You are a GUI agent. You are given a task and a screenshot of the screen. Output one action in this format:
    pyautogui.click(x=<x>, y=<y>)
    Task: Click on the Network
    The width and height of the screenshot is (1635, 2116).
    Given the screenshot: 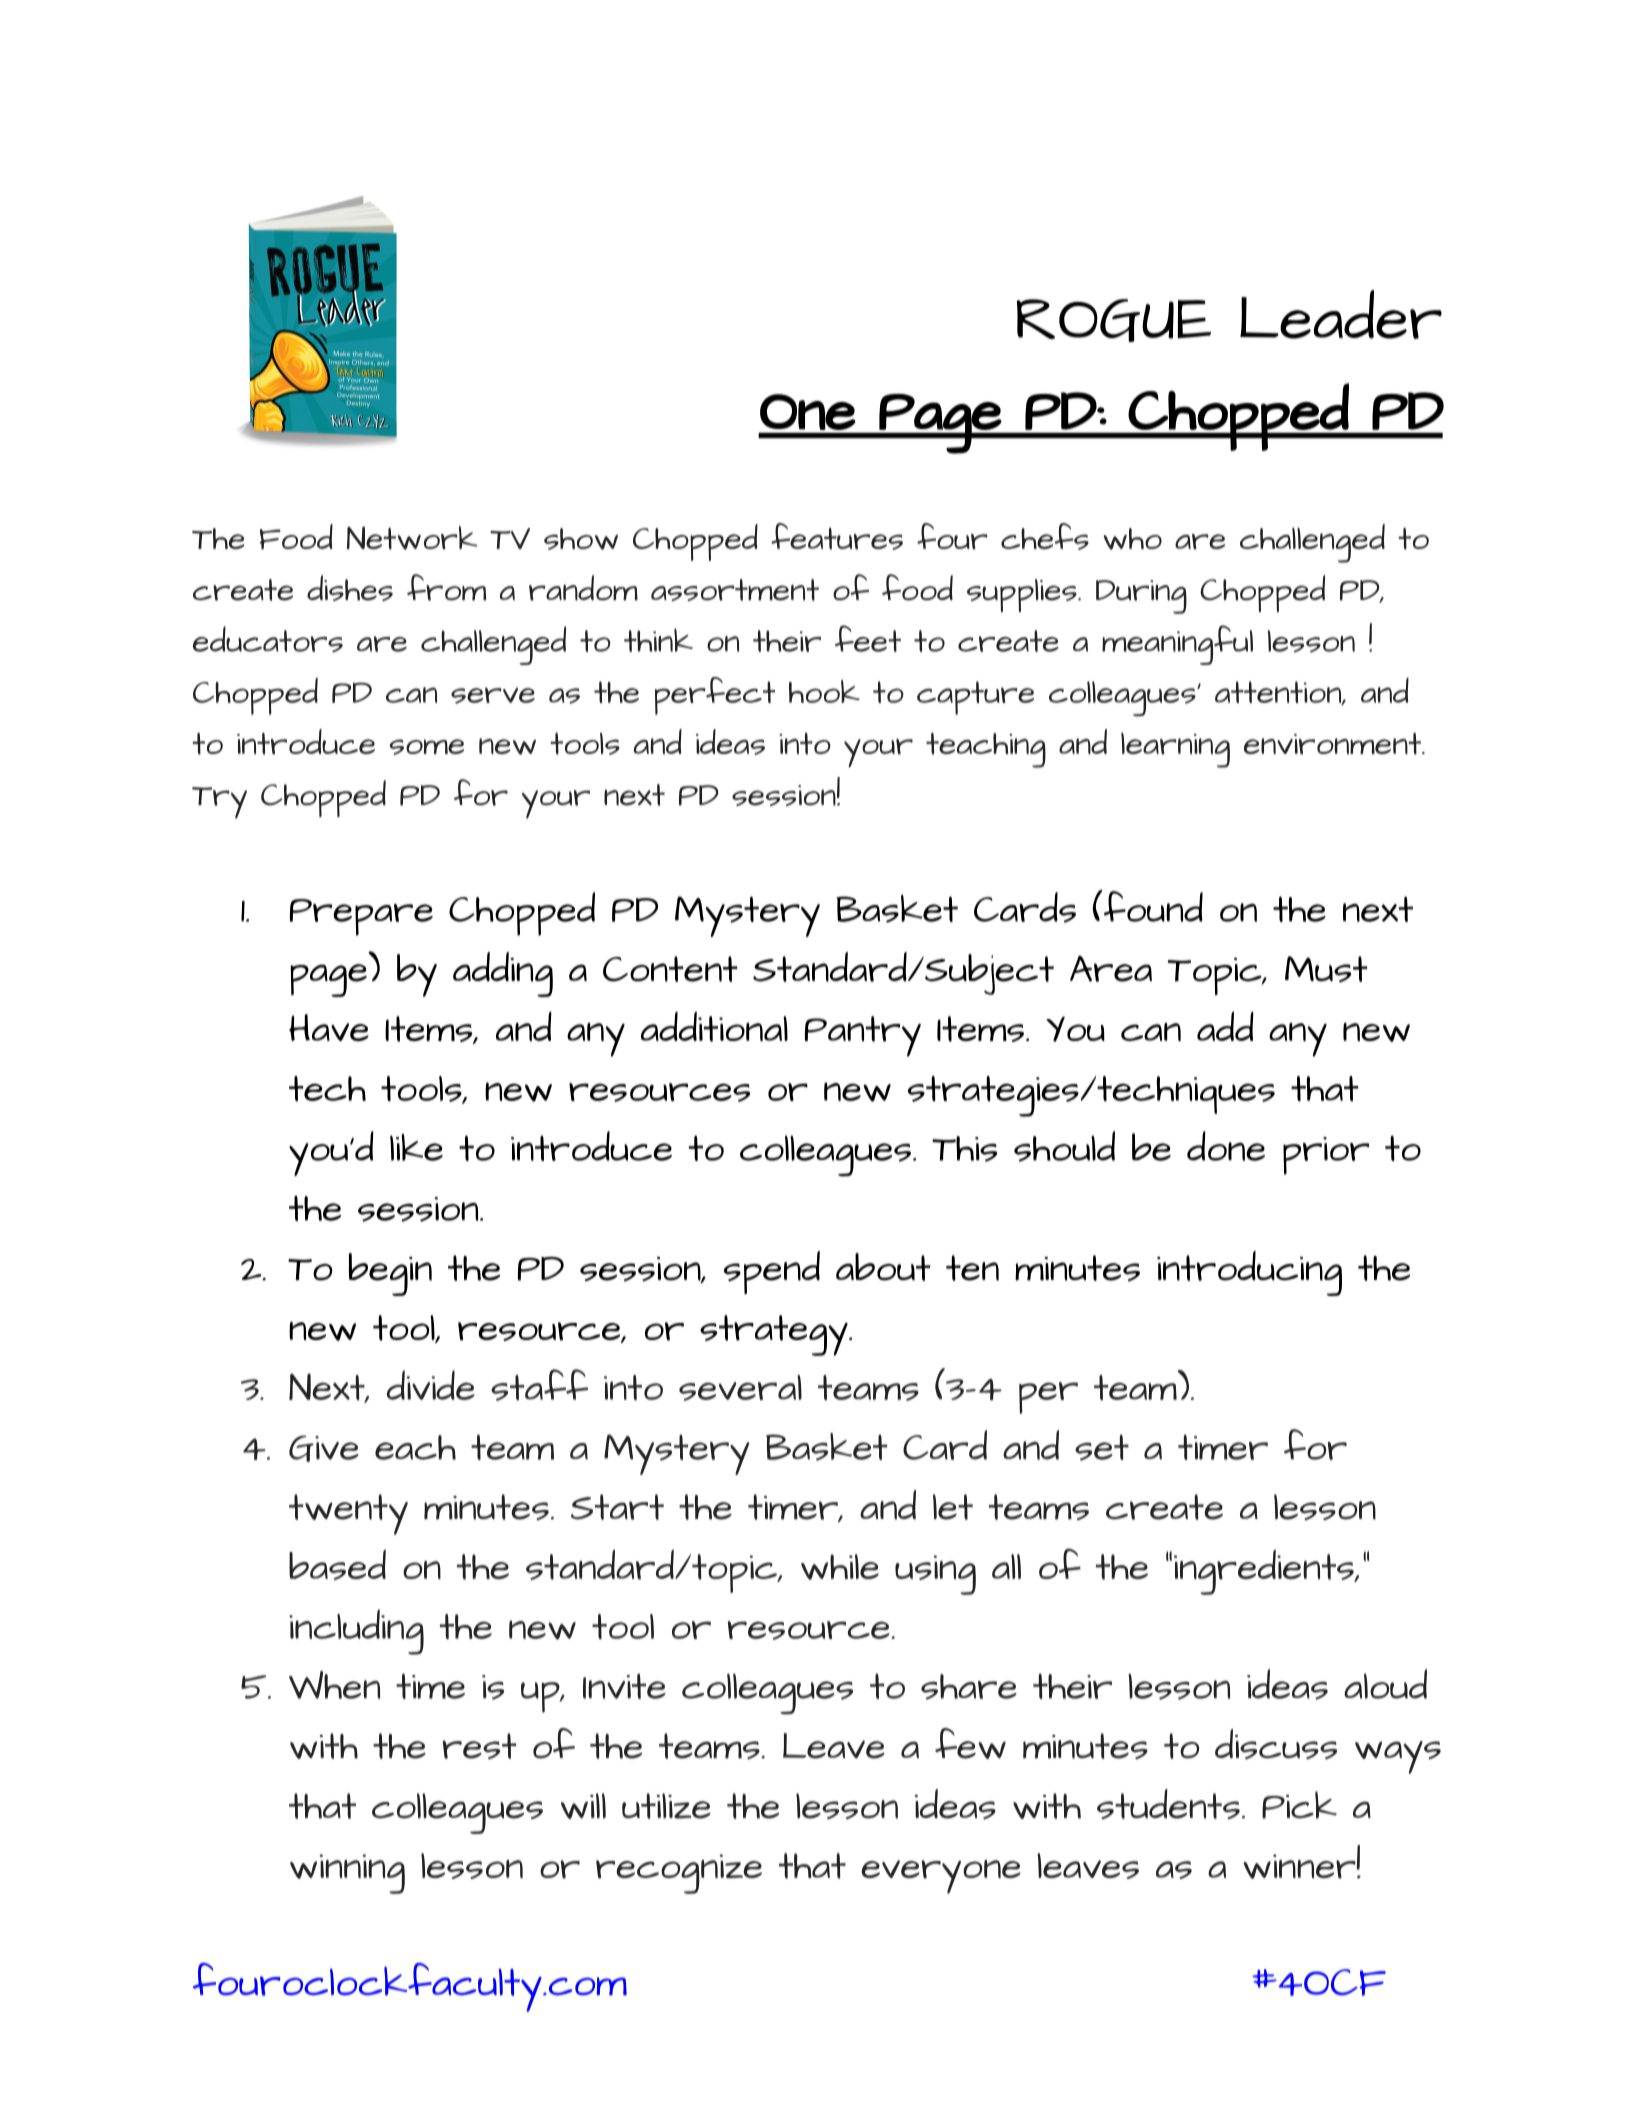 What is the action you would take?
    pyautogui.click(x=412, y=538)
